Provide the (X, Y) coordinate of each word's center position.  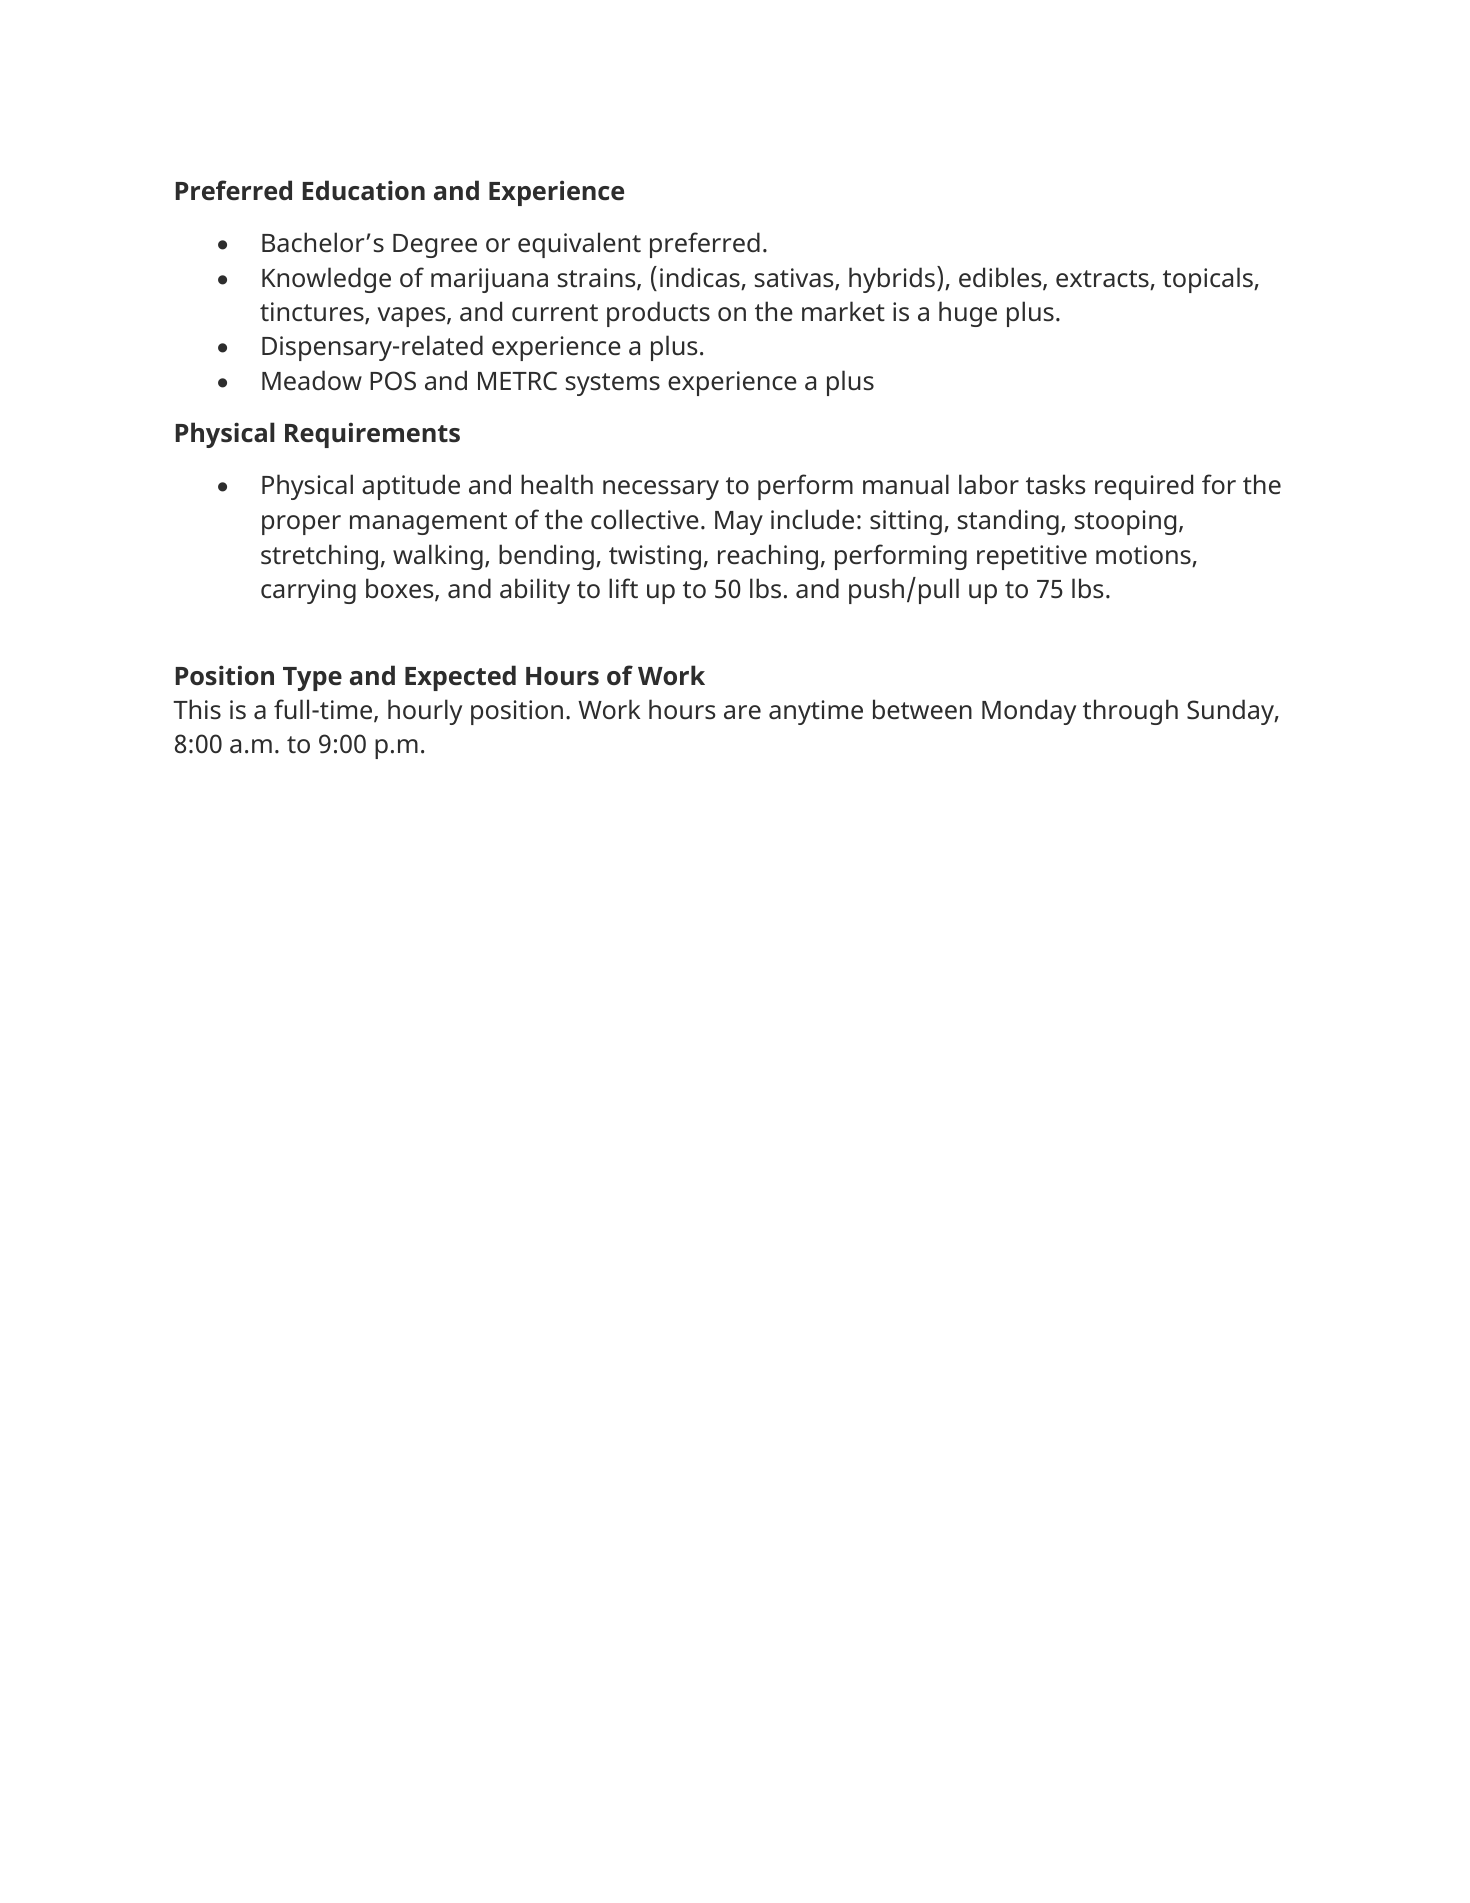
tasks (1056, 484)
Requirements (372, 435)
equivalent (579, 245)
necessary (661, 490)
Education (364, 190)
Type (312, 679)
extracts (1103, 280)
